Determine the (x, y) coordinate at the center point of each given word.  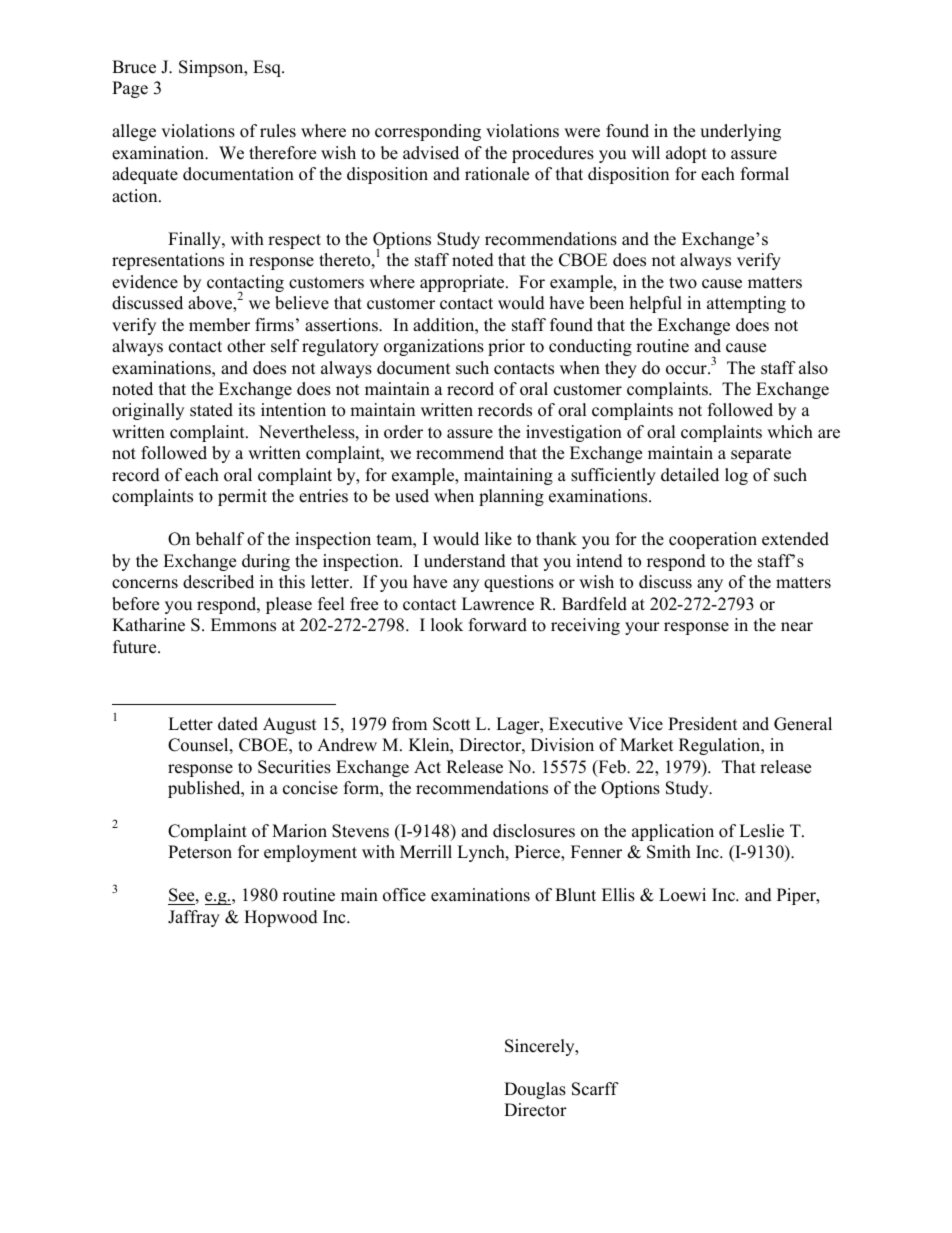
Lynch (482, 853)
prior (506, 347)
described (218, 582)
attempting (746, 304)
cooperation (713, 540)
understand (465, 561)
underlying (740, 132)
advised (431, 153)
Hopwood (281, 918)
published (205, 789)
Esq (268, 68)
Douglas (535, 1090)
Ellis (618, 895)
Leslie (761, 831)
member (219, 325)
